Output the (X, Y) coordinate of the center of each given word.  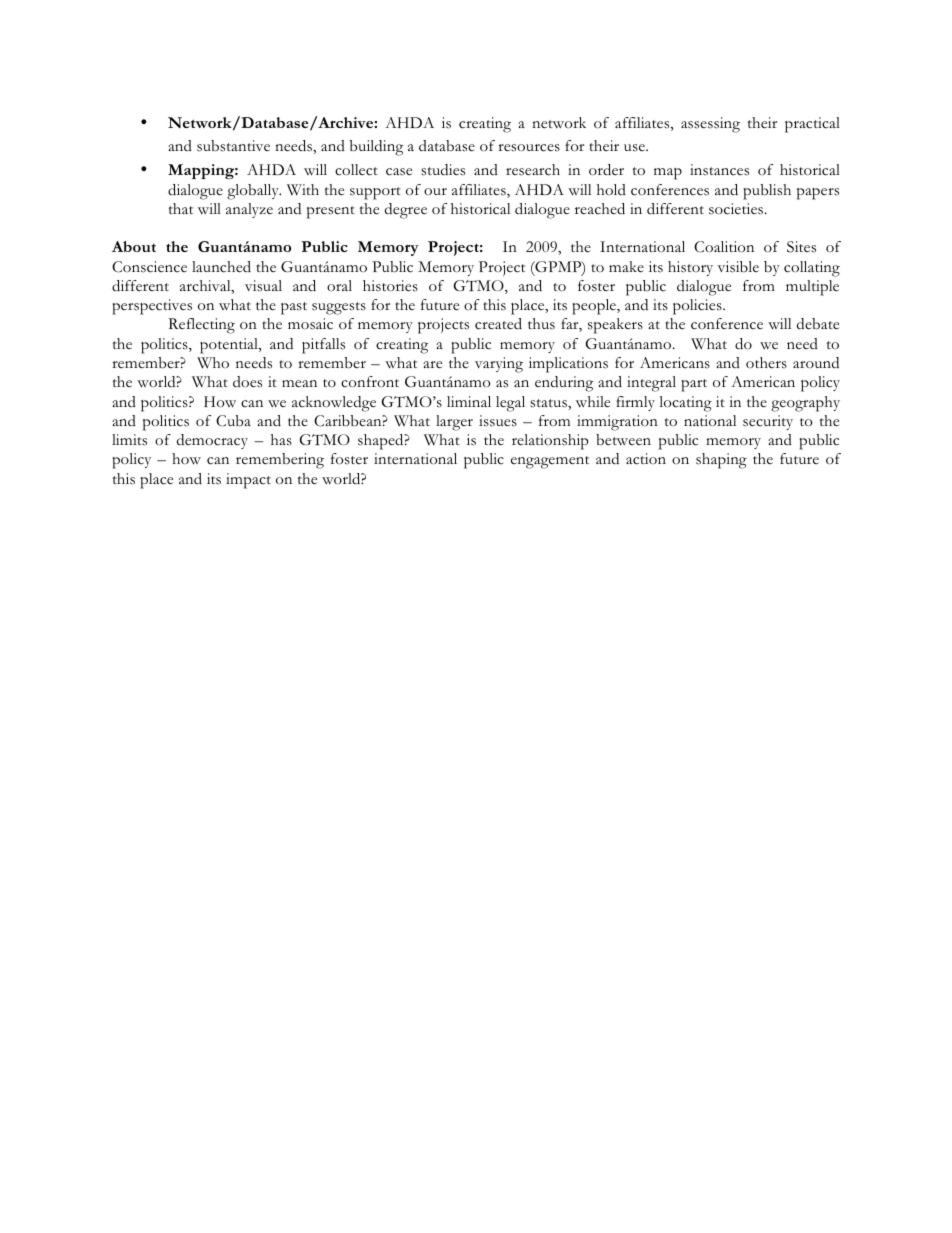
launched (221, 267)
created (498, 324)
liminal (469, 401)
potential (230, 346)
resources (529, 148)
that (181, 208)
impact (248, 481)
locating (685, 404)
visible (738, 267)
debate (818, 324)
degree (406, 211)
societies (737, 209)
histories (390, 286)
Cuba (233, 421)
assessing (710, 125)
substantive (233, 146)
